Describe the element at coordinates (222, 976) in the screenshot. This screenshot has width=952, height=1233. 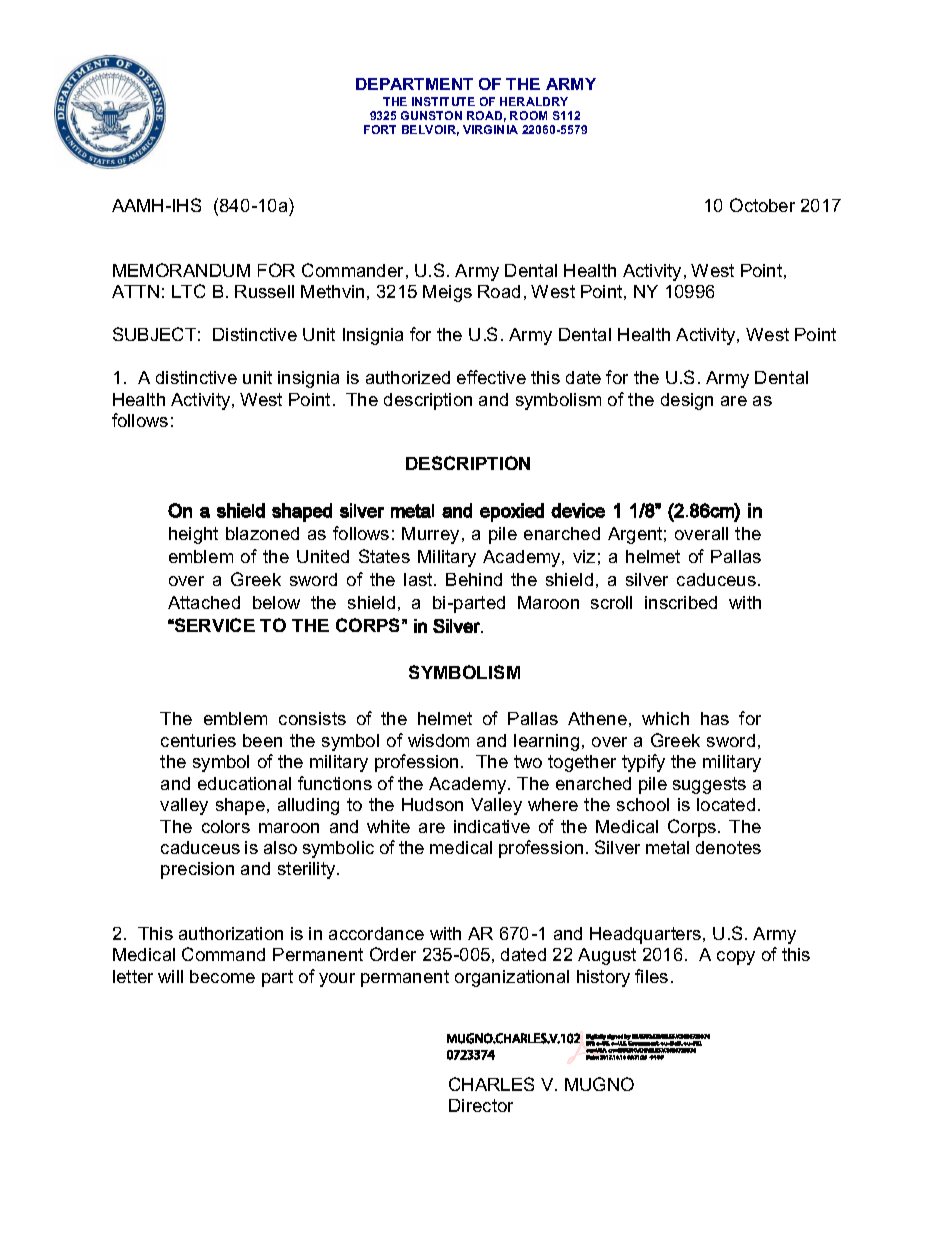
I see `become` at that location.
